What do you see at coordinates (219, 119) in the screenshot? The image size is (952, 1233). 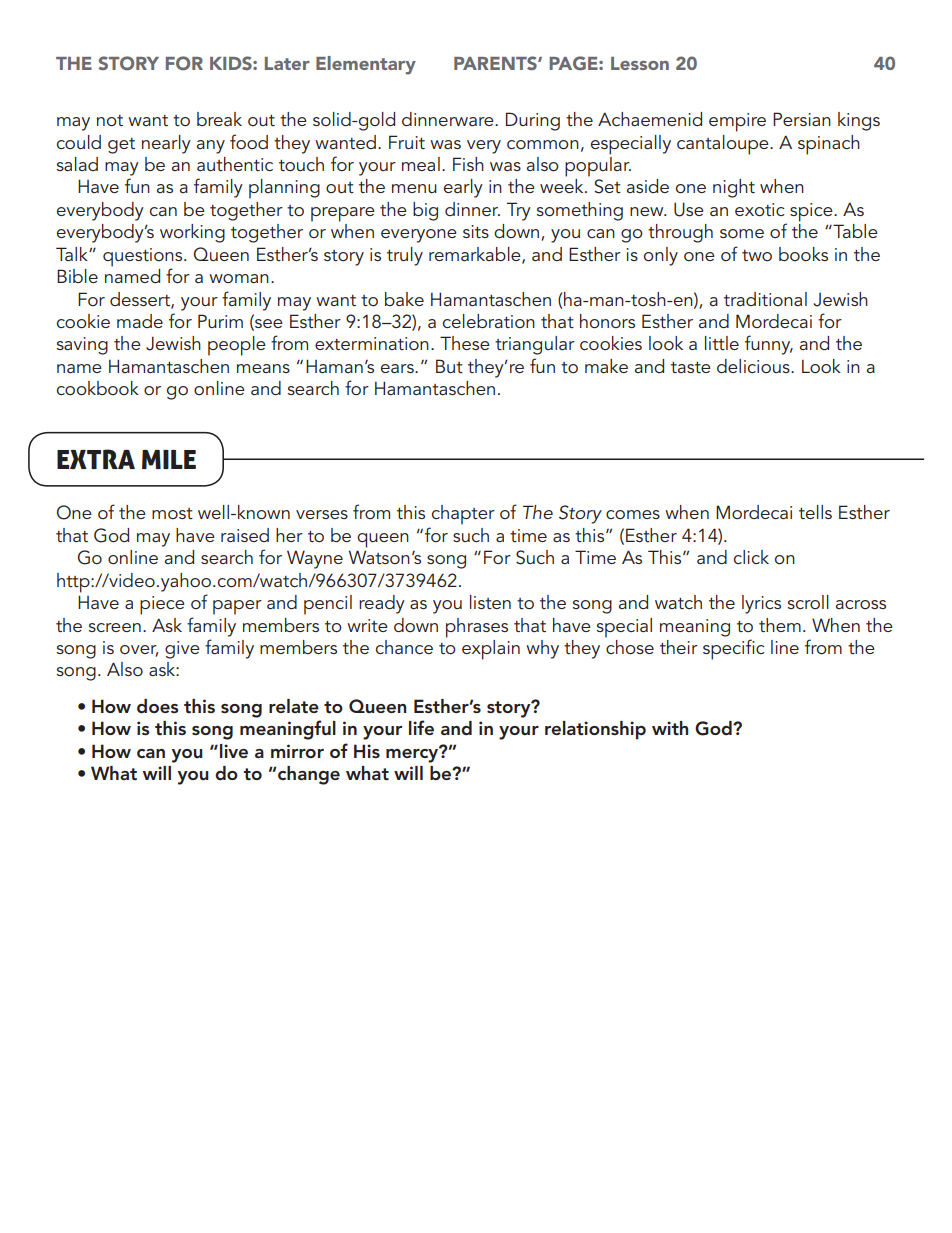 I see `break` at bounding box center [219, 119].
